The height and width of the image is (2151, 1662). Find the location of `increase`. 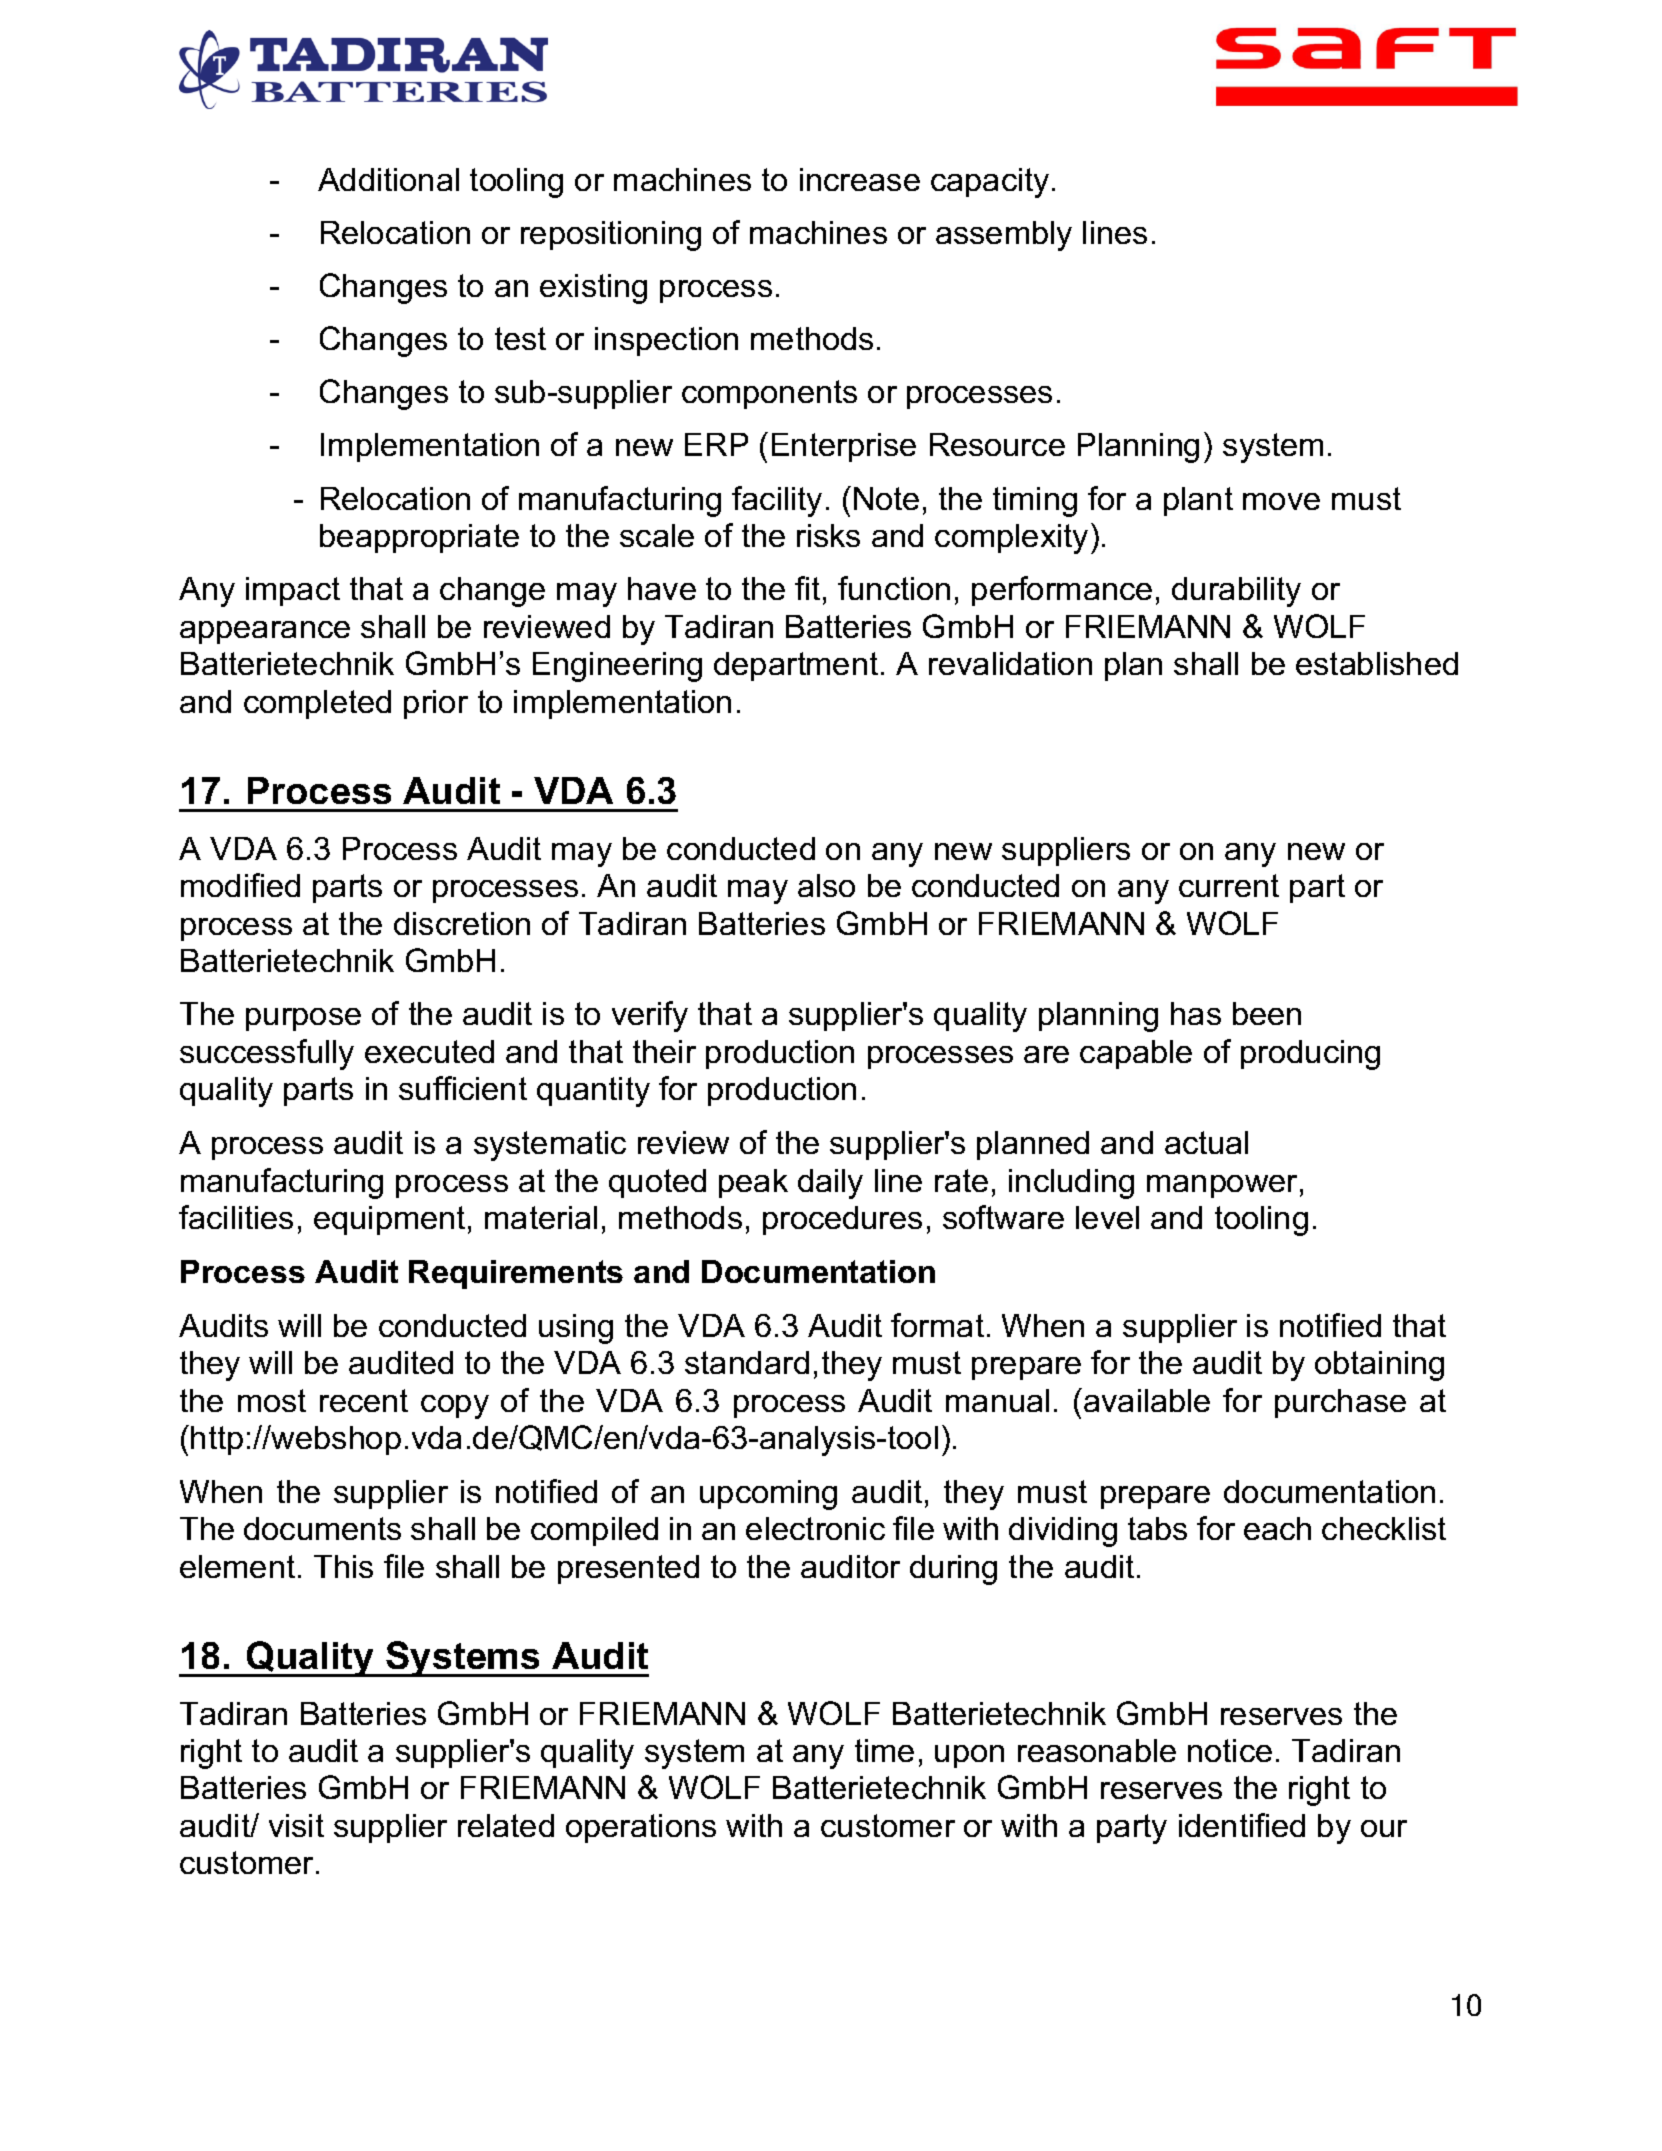

increase is located at coordinates (860, 179).
